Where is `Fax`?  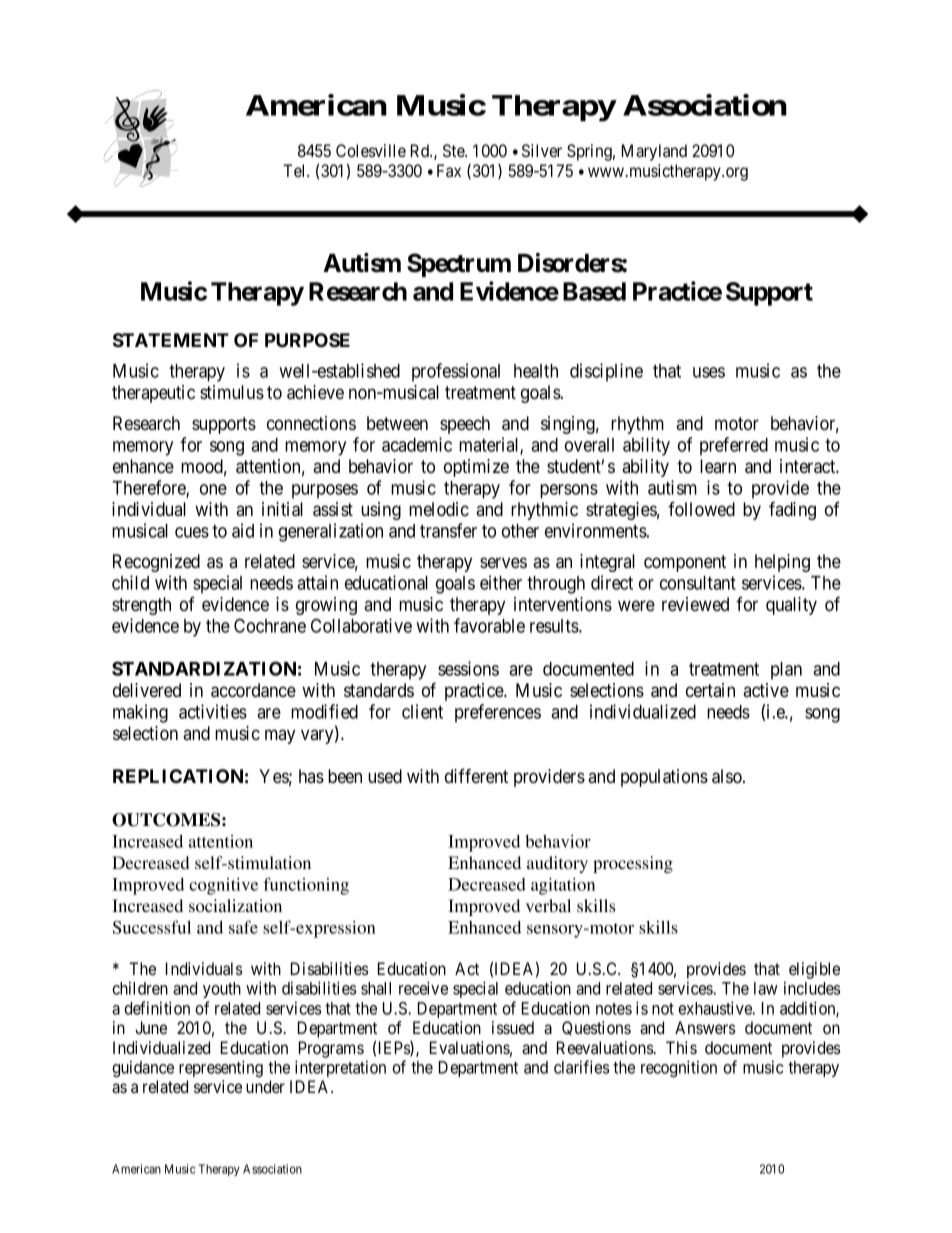 Fax is located at coordinates (449, 170).
